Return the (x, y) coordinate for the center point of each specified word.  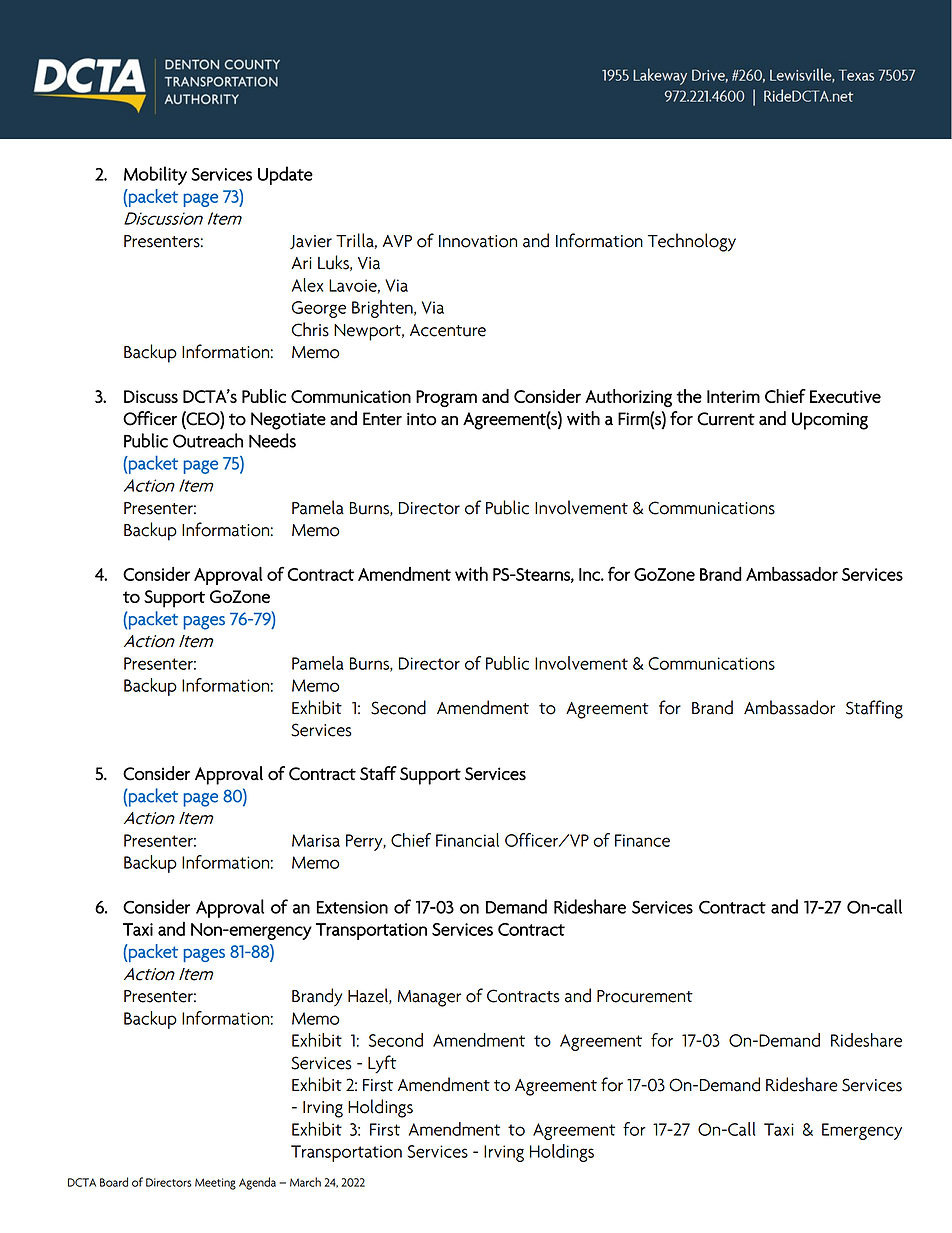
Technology (692, 242)
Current (726, 419)
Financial (467, 840)
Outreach (208, 440)
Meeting (215, 1184)
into (422, 419)
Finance (642, 840)
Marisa (316, 840)
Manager (429, 998)
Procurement (645, 996)
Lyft (382, 1064)
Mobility (155, 175)
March (305, 1182)
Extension (352, 907)
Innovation (478, 241)
